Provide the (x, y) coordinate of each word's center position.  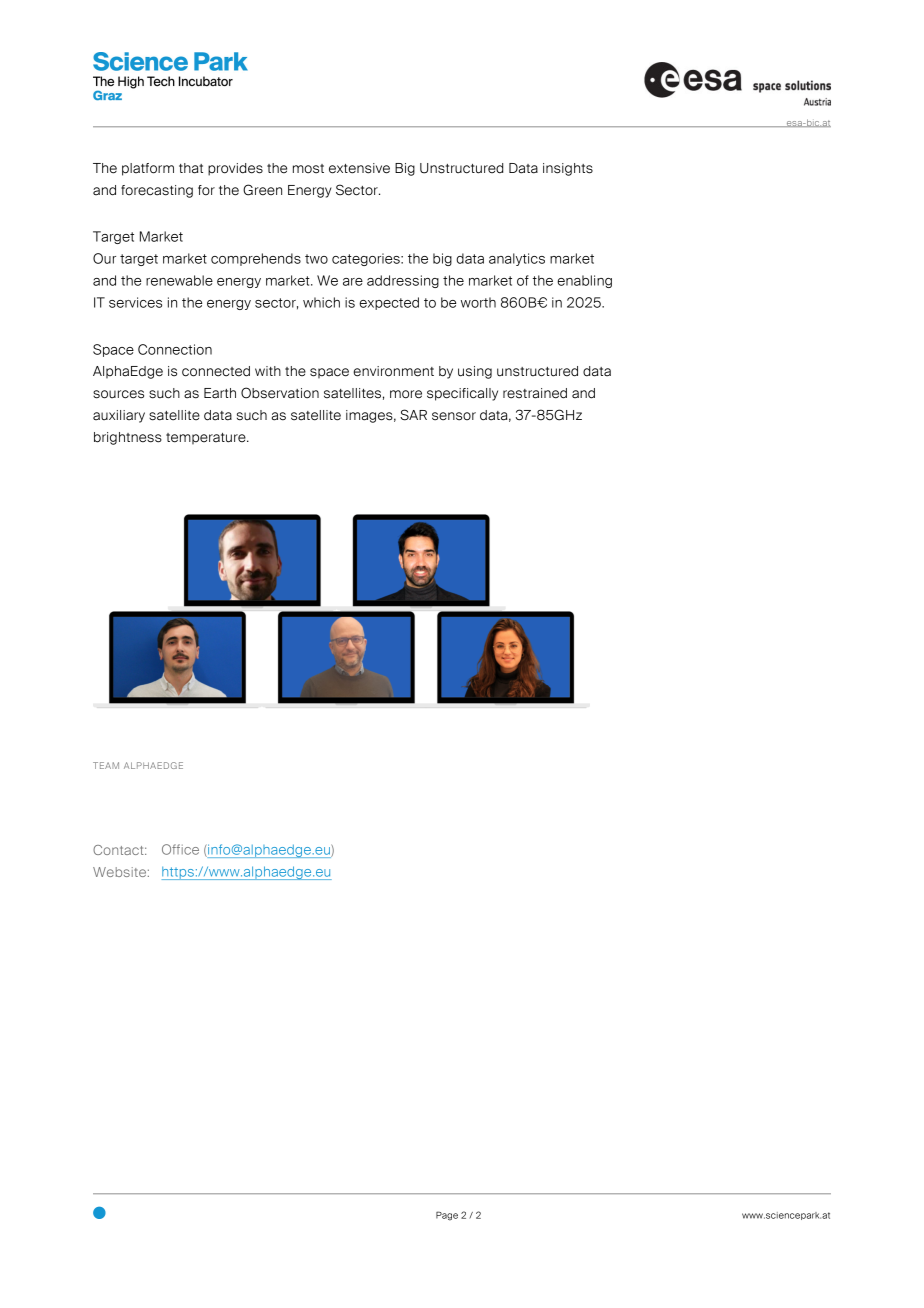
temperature (207, 439)
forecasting (157, 191)
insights (568, 169)
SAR (413, 415)
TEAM (106, 765)
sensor (454, 416)
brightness (128, 438)
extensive (359, 168)
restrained (535, 393)
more (406, 394)
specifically (462, 394)
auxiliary (119, 416)
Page (447, 1216)
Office (180, 849)
